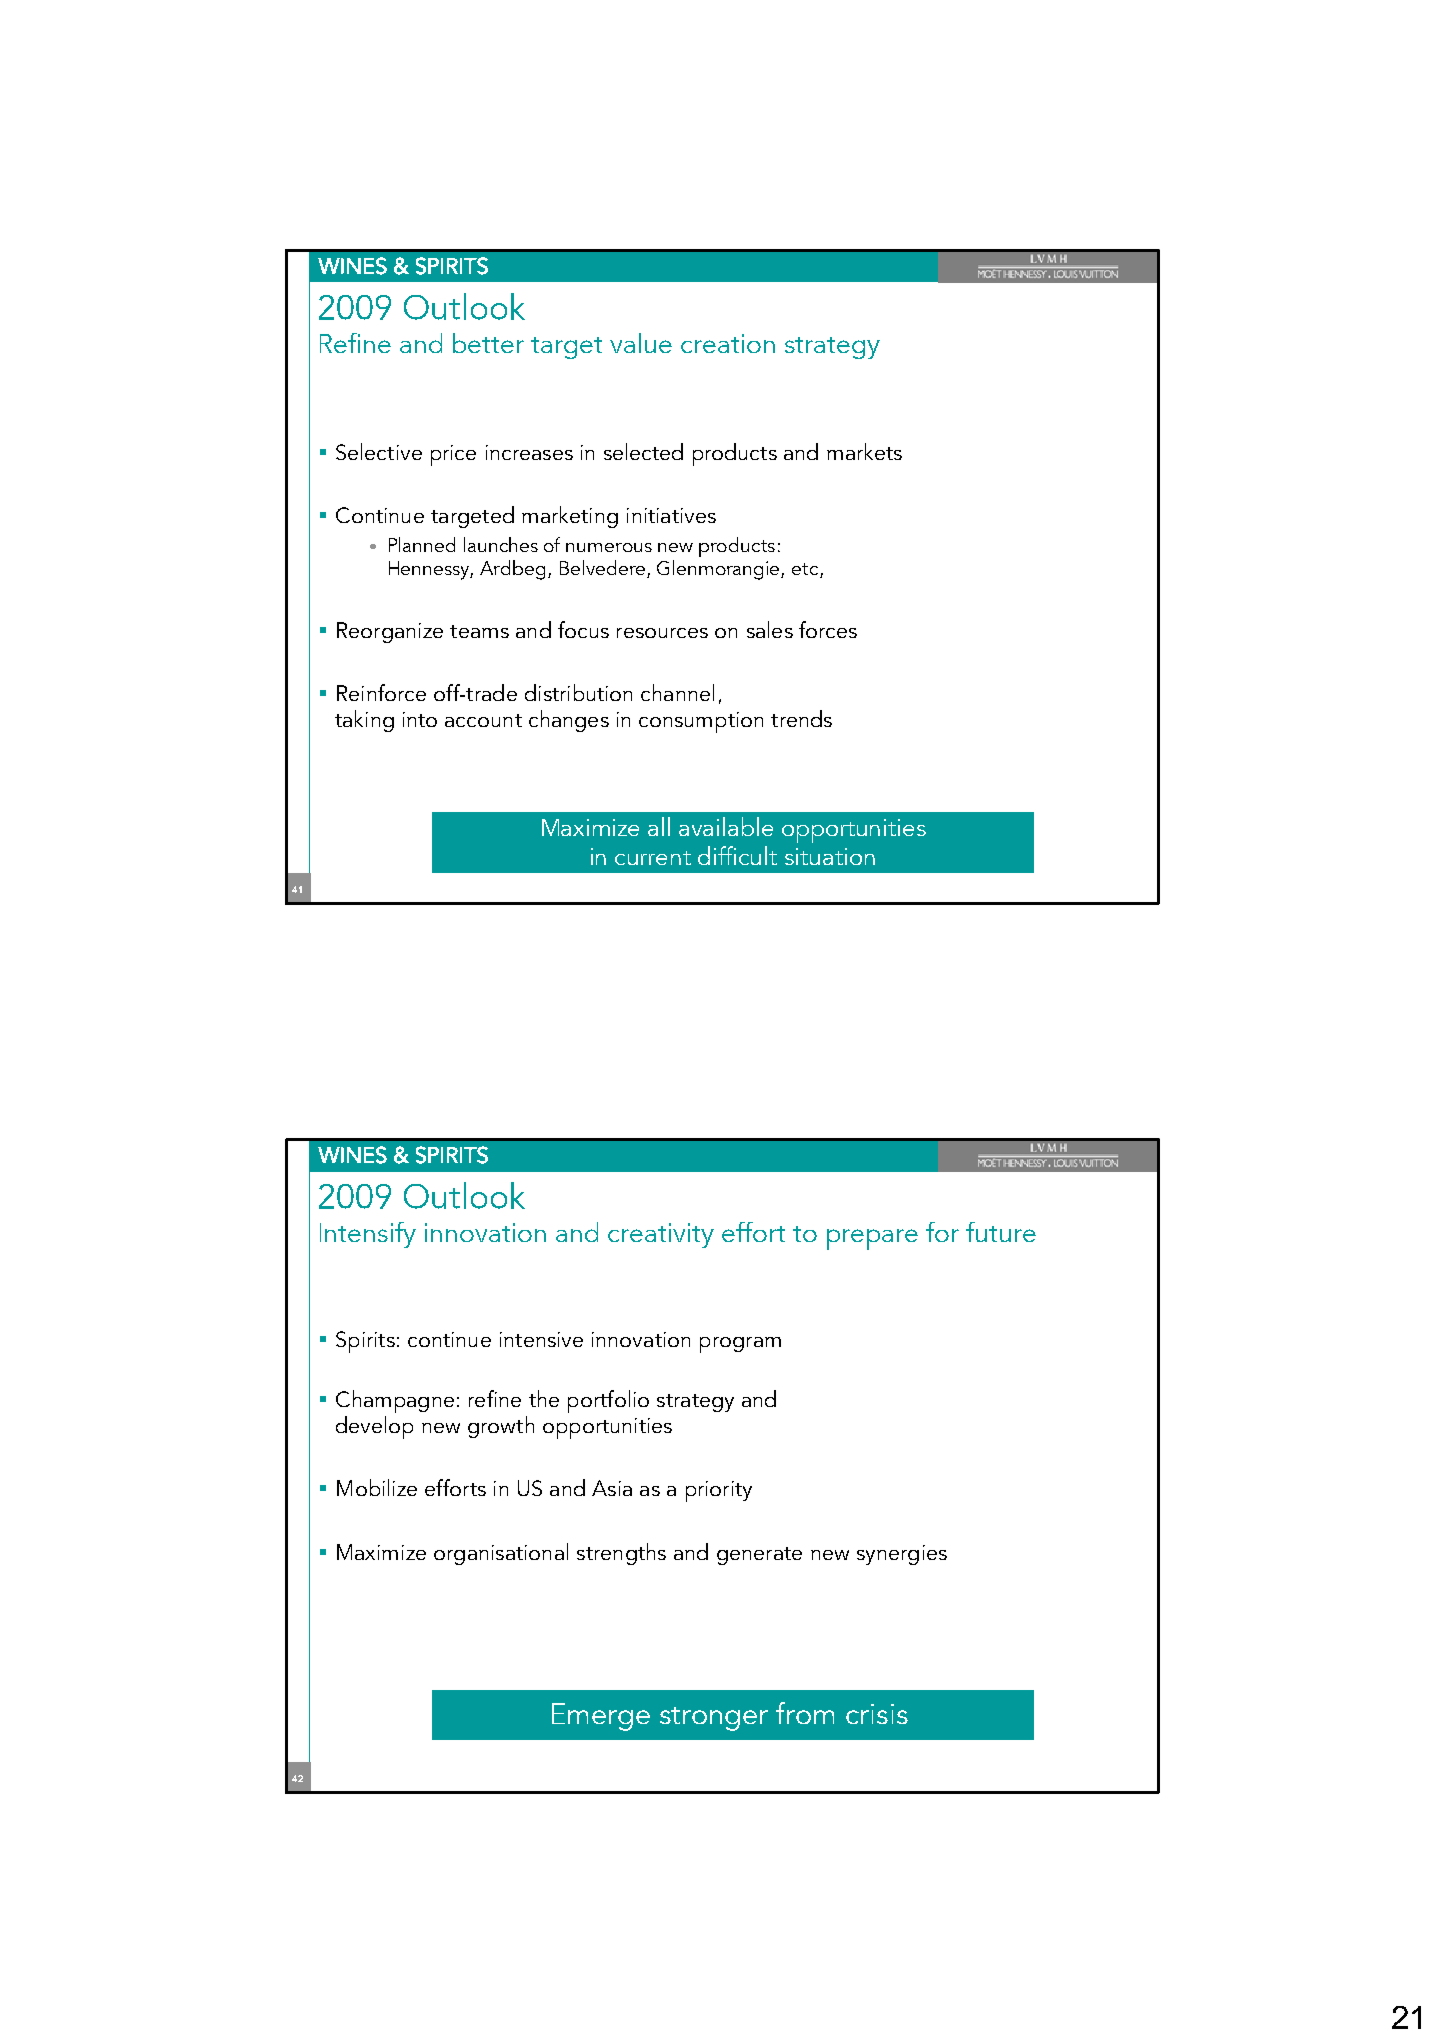 The height and width of the document is (2044, 1445). What do you see at coordinates (864, 451) in the document?
I see `markets` at bounding box center [864, 451].
